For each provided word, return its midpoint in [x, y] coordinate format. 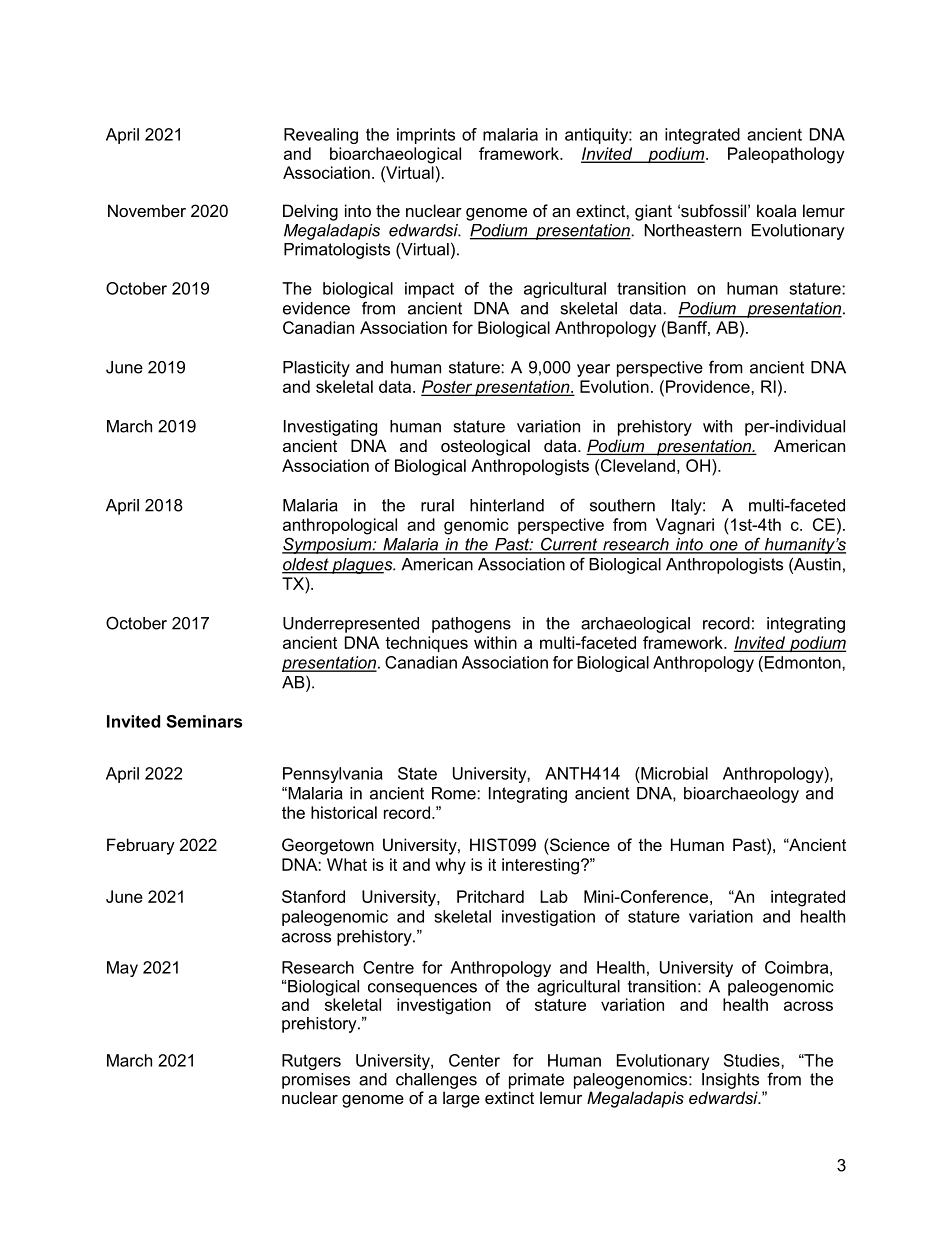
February [141, 846]
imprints [426, 136]
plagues [362, 566]
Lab [554, 896]
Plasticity [316, 369]
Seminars [204, 721]
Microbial [673, 773]
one [724, 547]
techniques [426, 644]
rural [437, 505]
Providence [709, 386]
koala [776, 210]
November [147, 210]
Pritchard [490, 896]
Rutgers [311, 1062]
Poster [447, 388]
